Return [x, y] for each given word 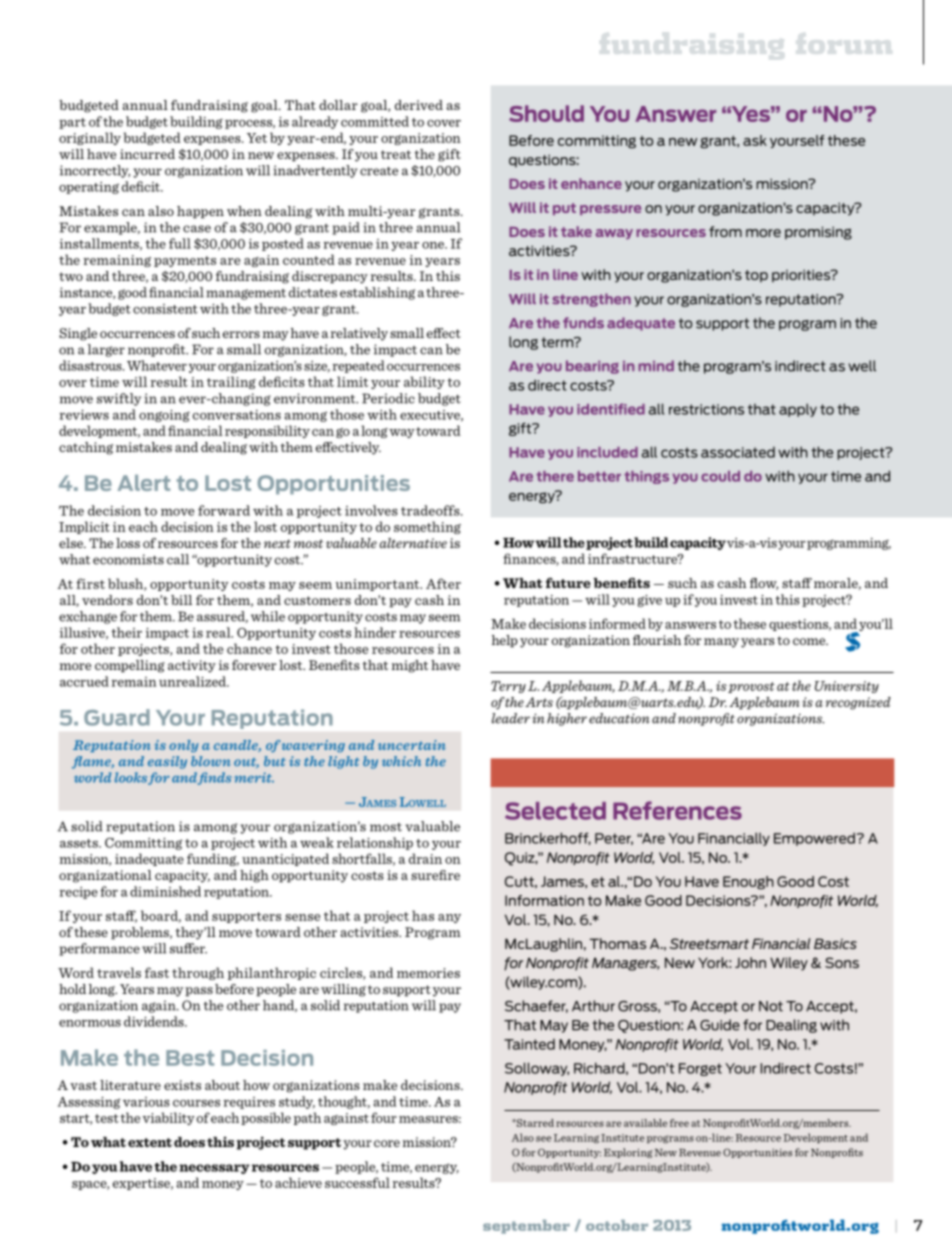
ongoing [164, 416]
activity [192, 666]
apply [798, 410]
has [423, 915]
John [750, 962]
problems [141, 933]
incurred [147, 154]
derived [419, 105]
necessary [214, 1169]
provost [751, 687]
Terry [508, 687]
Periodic [388, 398]
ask [755, 140]
